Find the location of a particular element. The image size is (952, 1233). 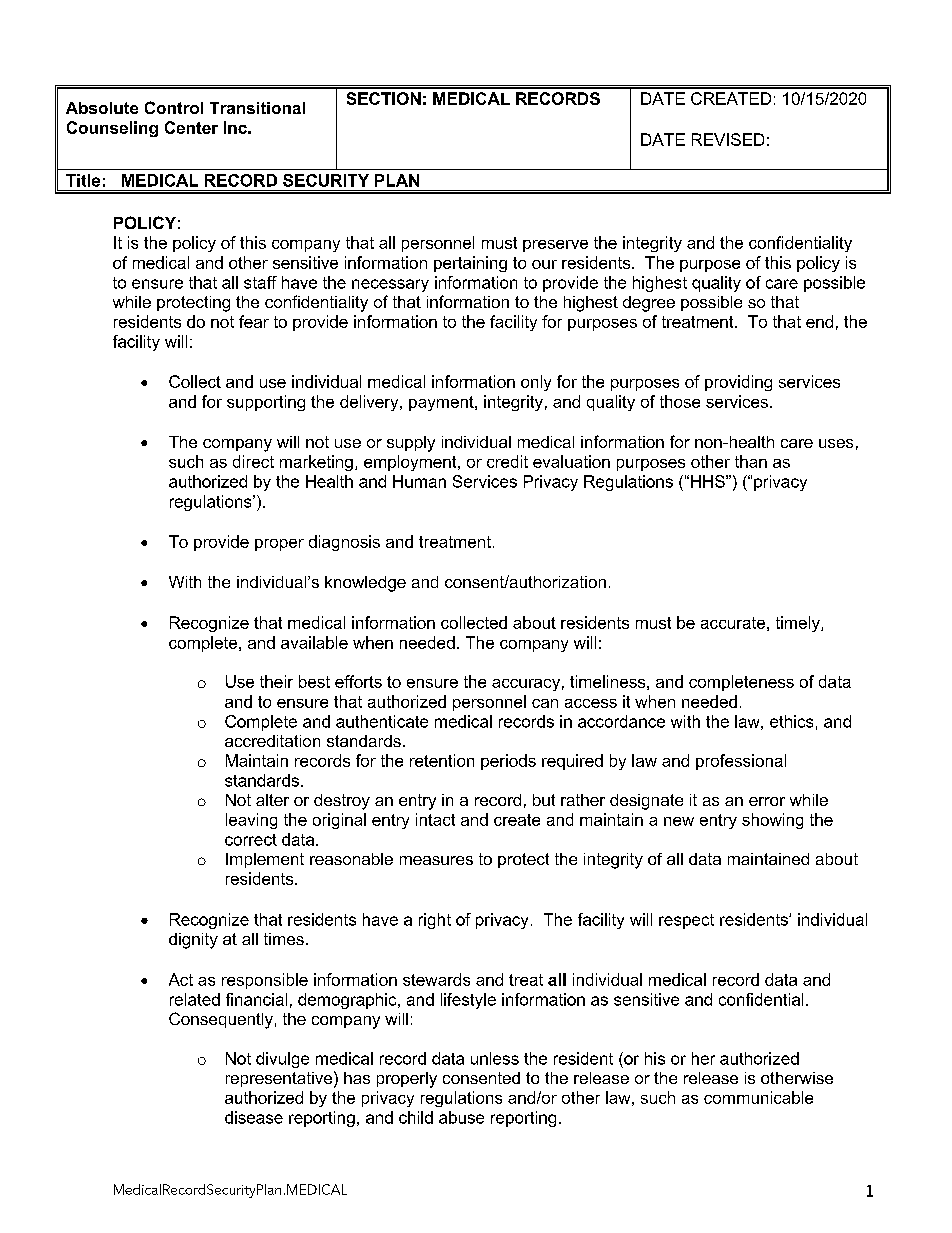

Center is located at coordinates (191, 127).
